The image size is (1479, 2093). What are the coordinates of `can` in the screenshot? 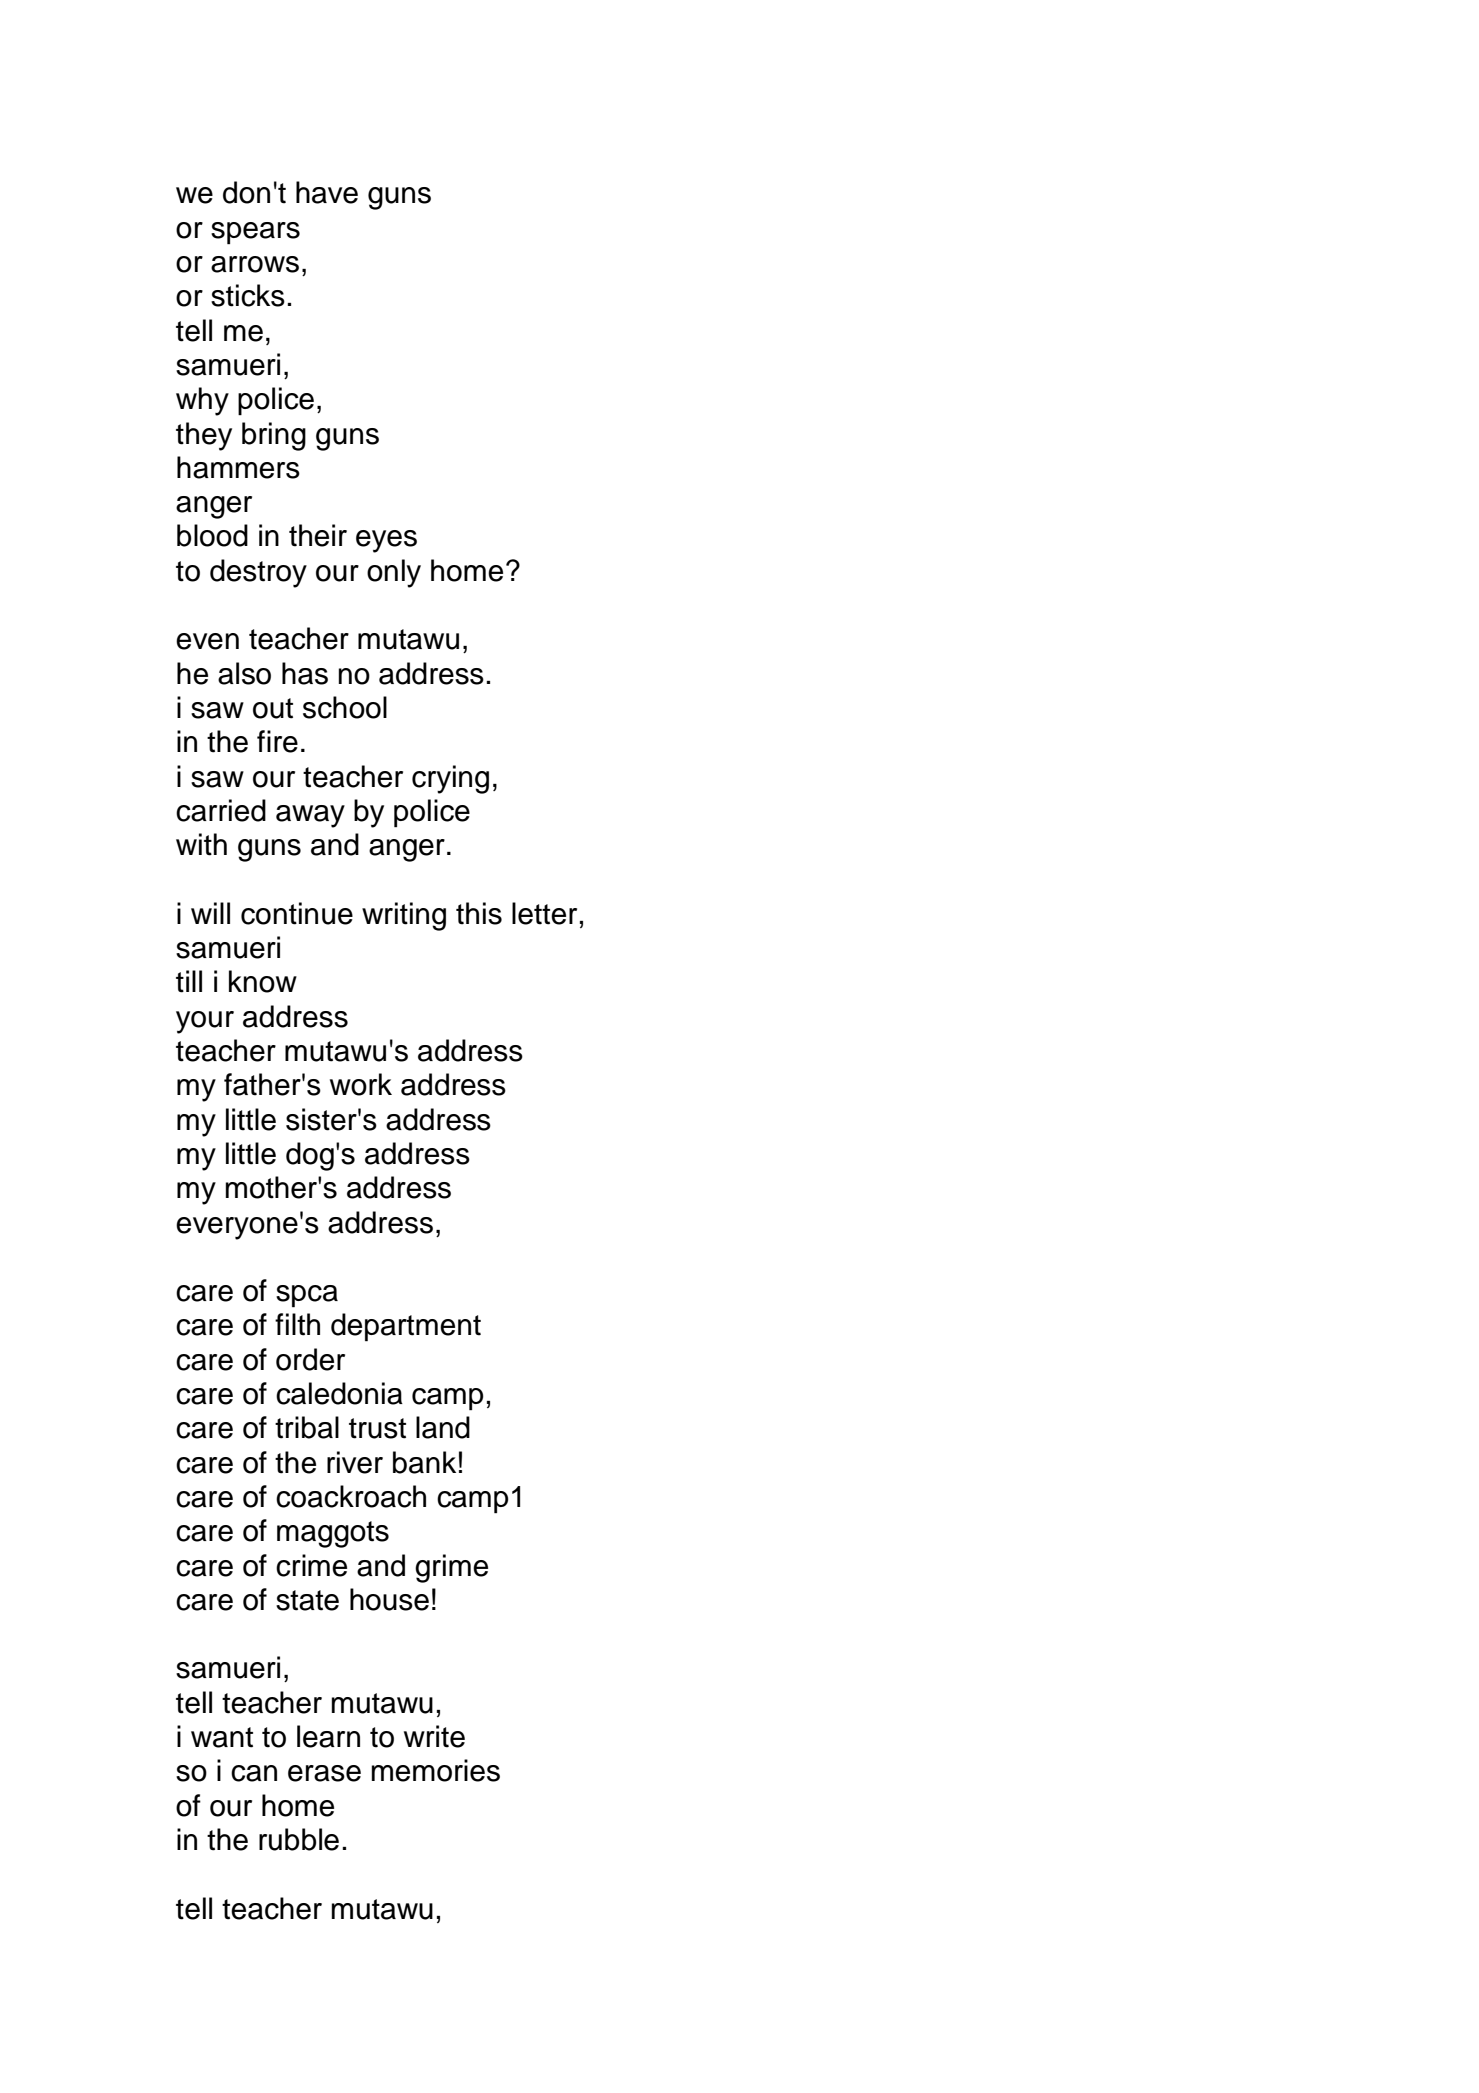 It's located at (254, 1773).
